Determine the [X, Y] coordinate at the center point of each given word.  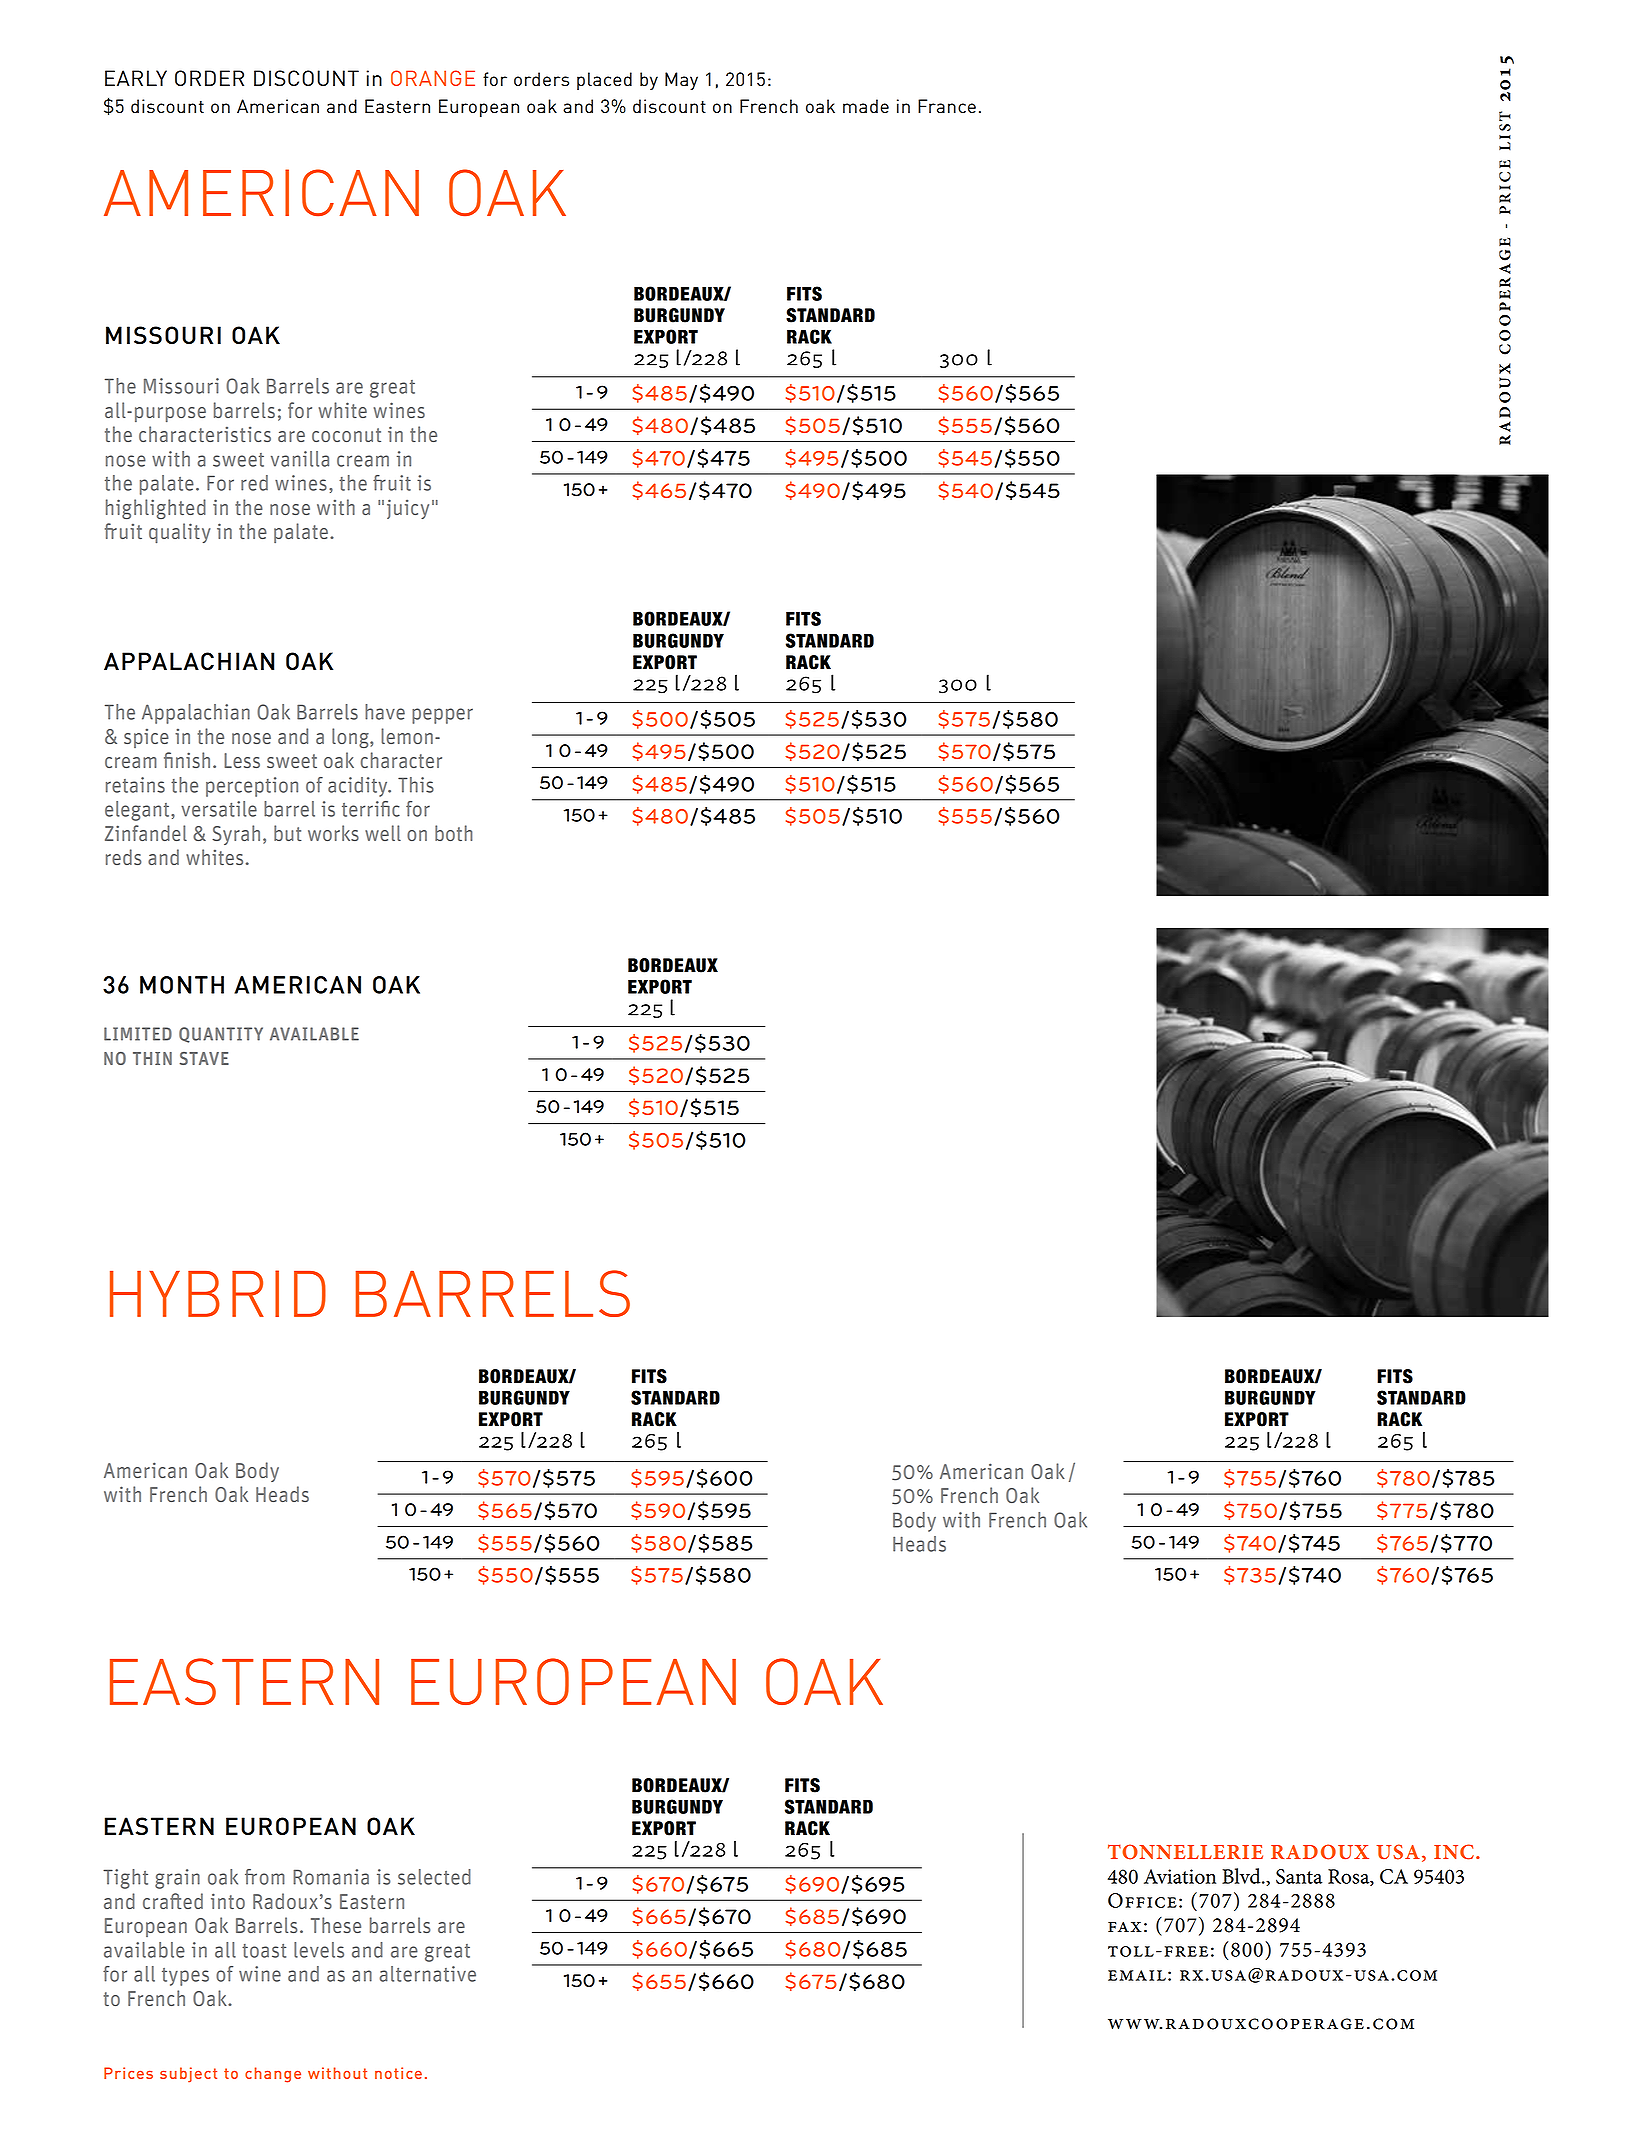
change [273, 2075]
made [866, 106]
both [454, 833]
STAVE [204, 1058]
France [947, 106]
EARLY [136, 78]
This [416, 785]
